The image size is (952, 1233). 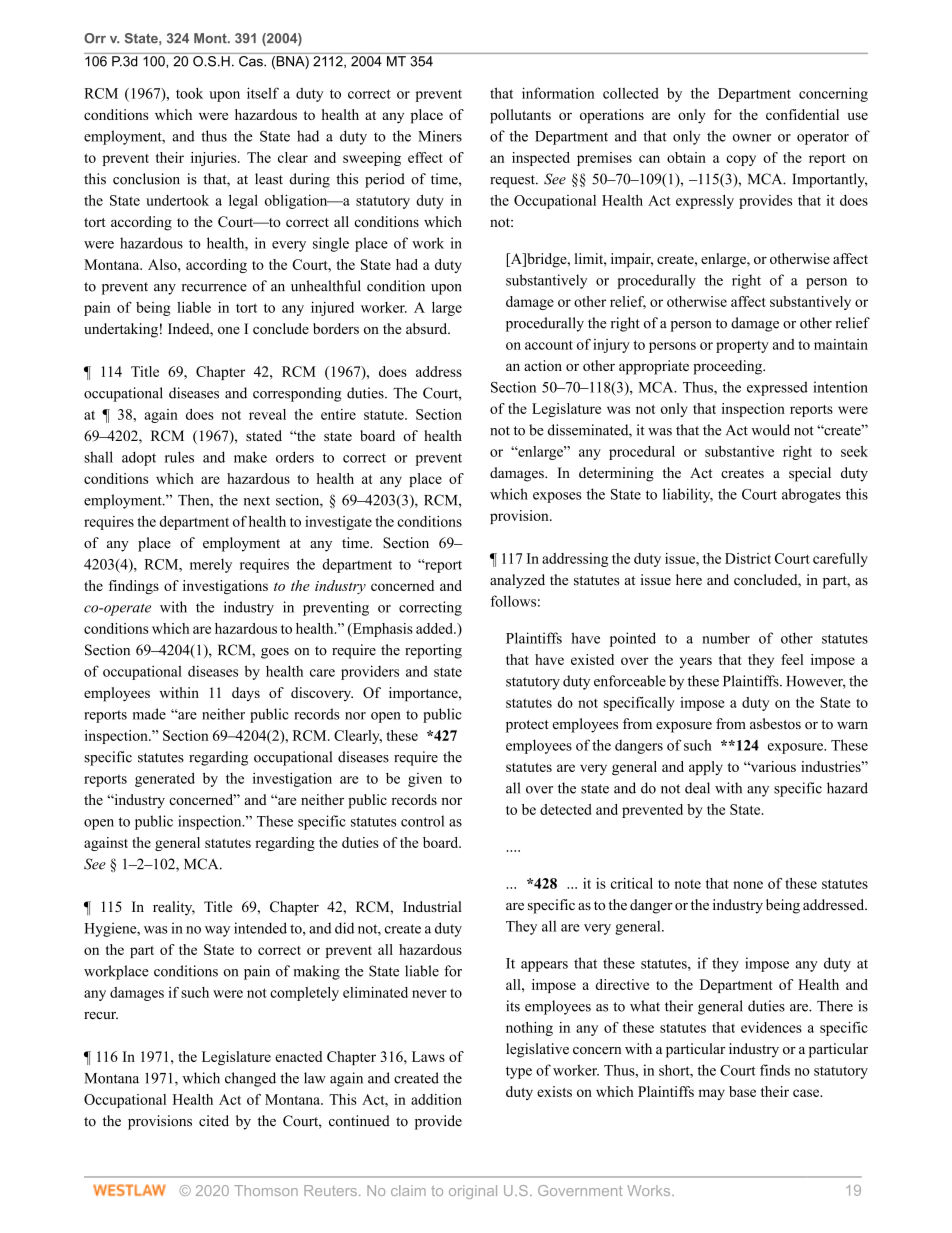 I want to click on generated, so click(x=165, y=779).
